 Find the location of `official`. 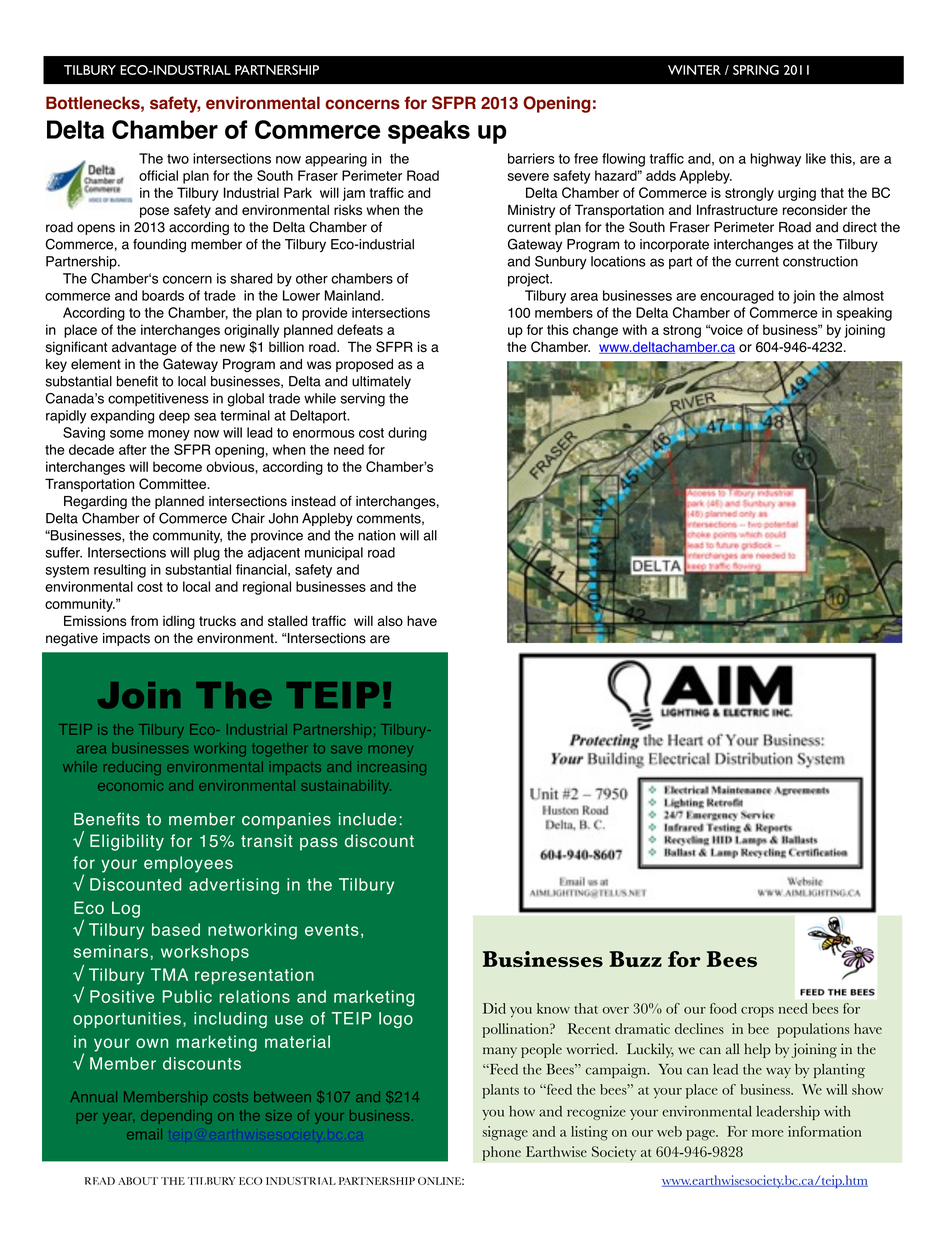

official is located at coordinates (158, 175).
